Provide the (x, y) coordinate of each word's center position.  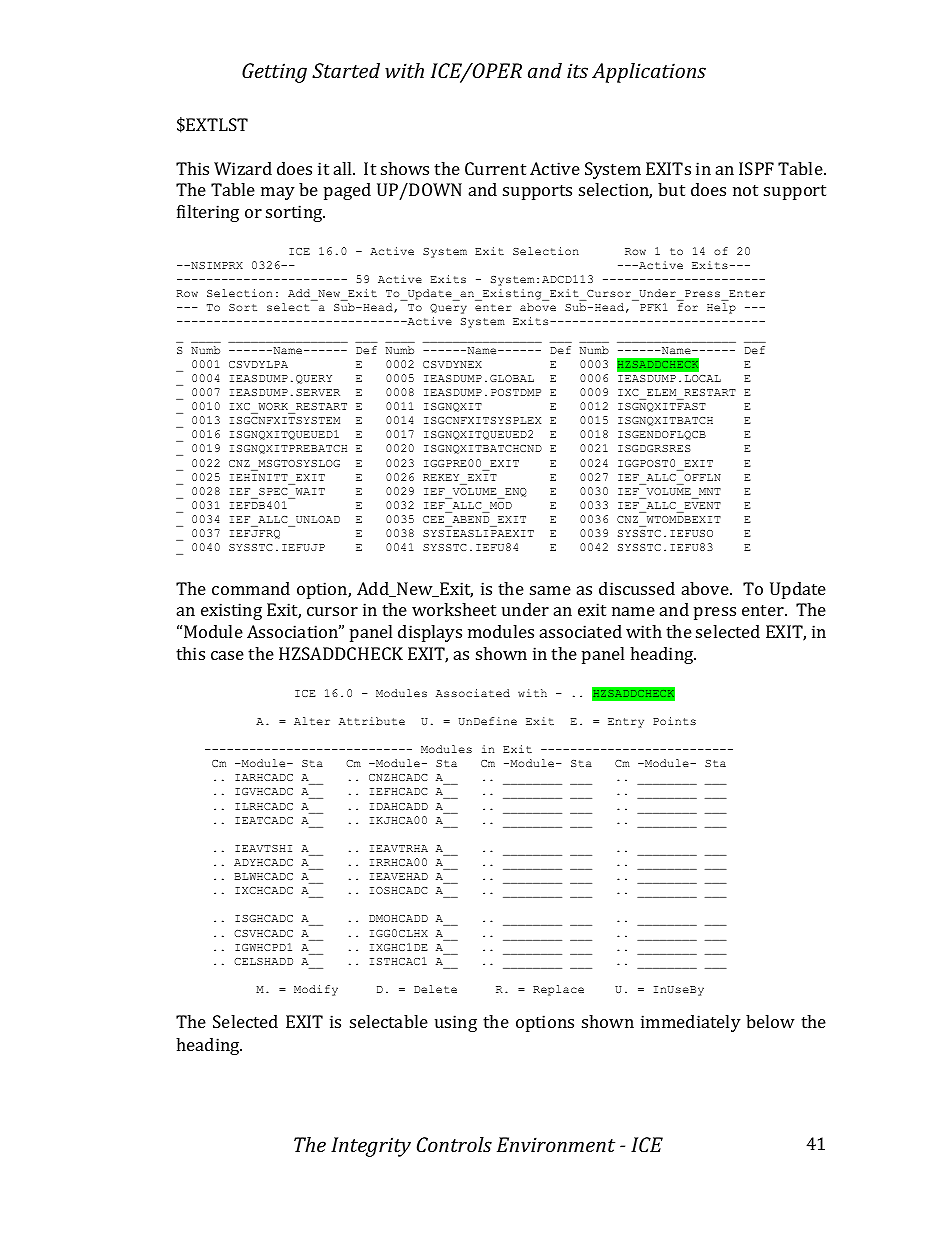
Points (674, 721)
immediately (691, 1023)
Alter (312, 721)
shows (405, 168)
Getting (274, 73)
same (550, 590)
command (251, 588)
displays (430, 633)
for (688, 307)
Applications (649, 73)
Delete (435, 989)
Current (495, 168)
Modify (316, 990)
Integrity (371, 1147)
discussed (637, 588)
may (278, 193)
